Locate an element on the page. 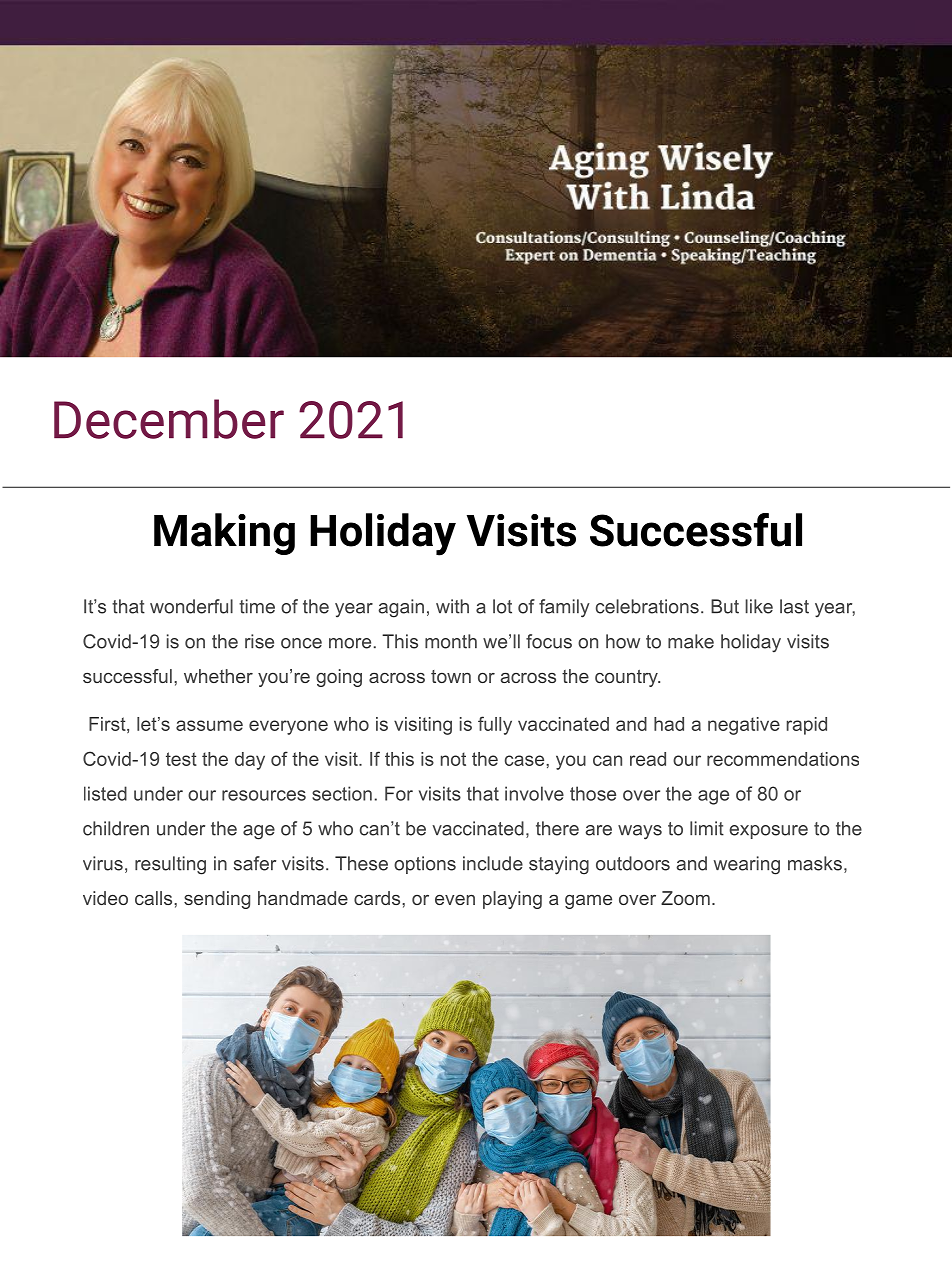 Image resolution: width=952 pixels, height=1278 pixels. with is located at coordinates (452, 606).
